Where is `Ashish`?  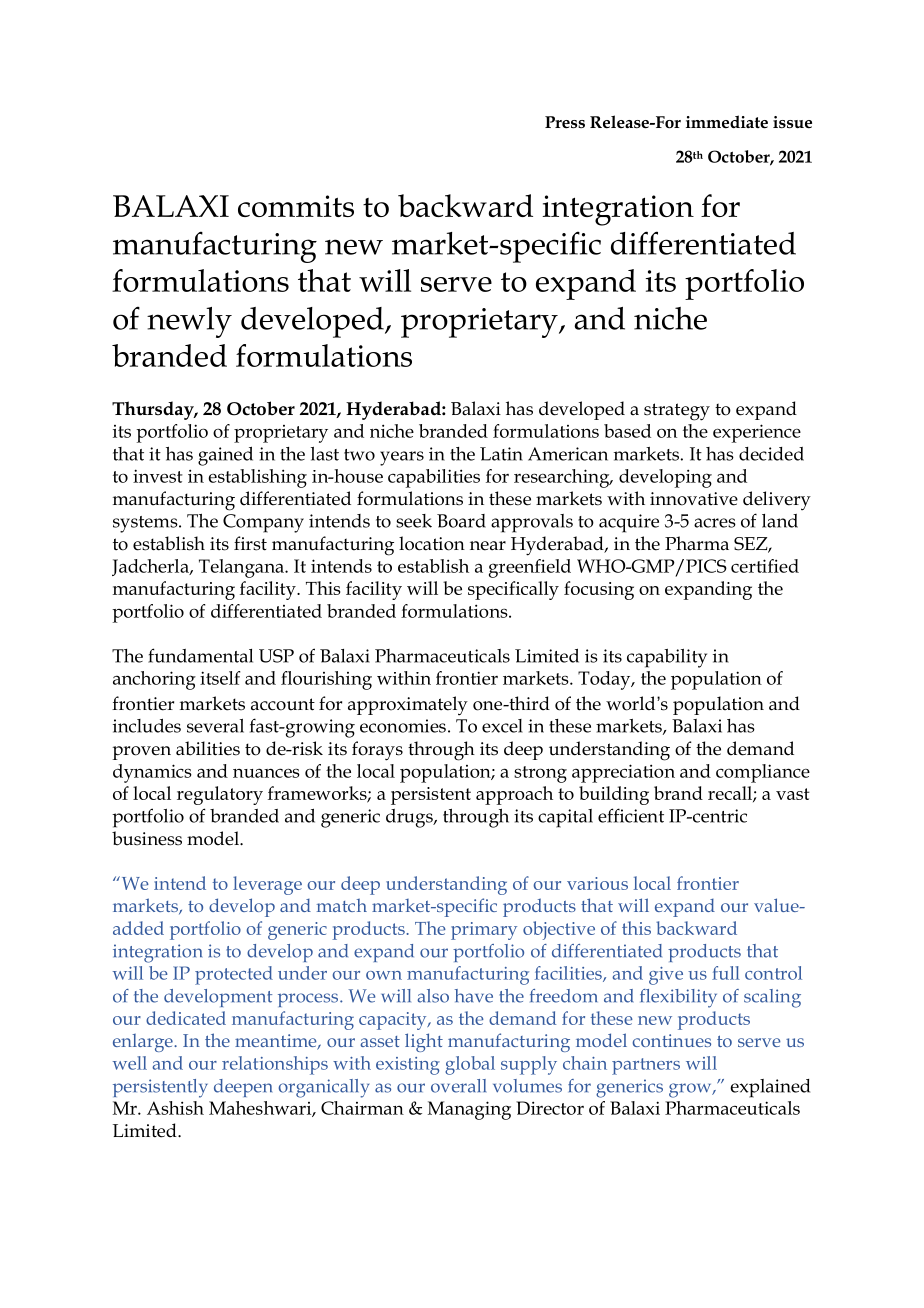 Ashish is located at coordinates (175, 1108).
